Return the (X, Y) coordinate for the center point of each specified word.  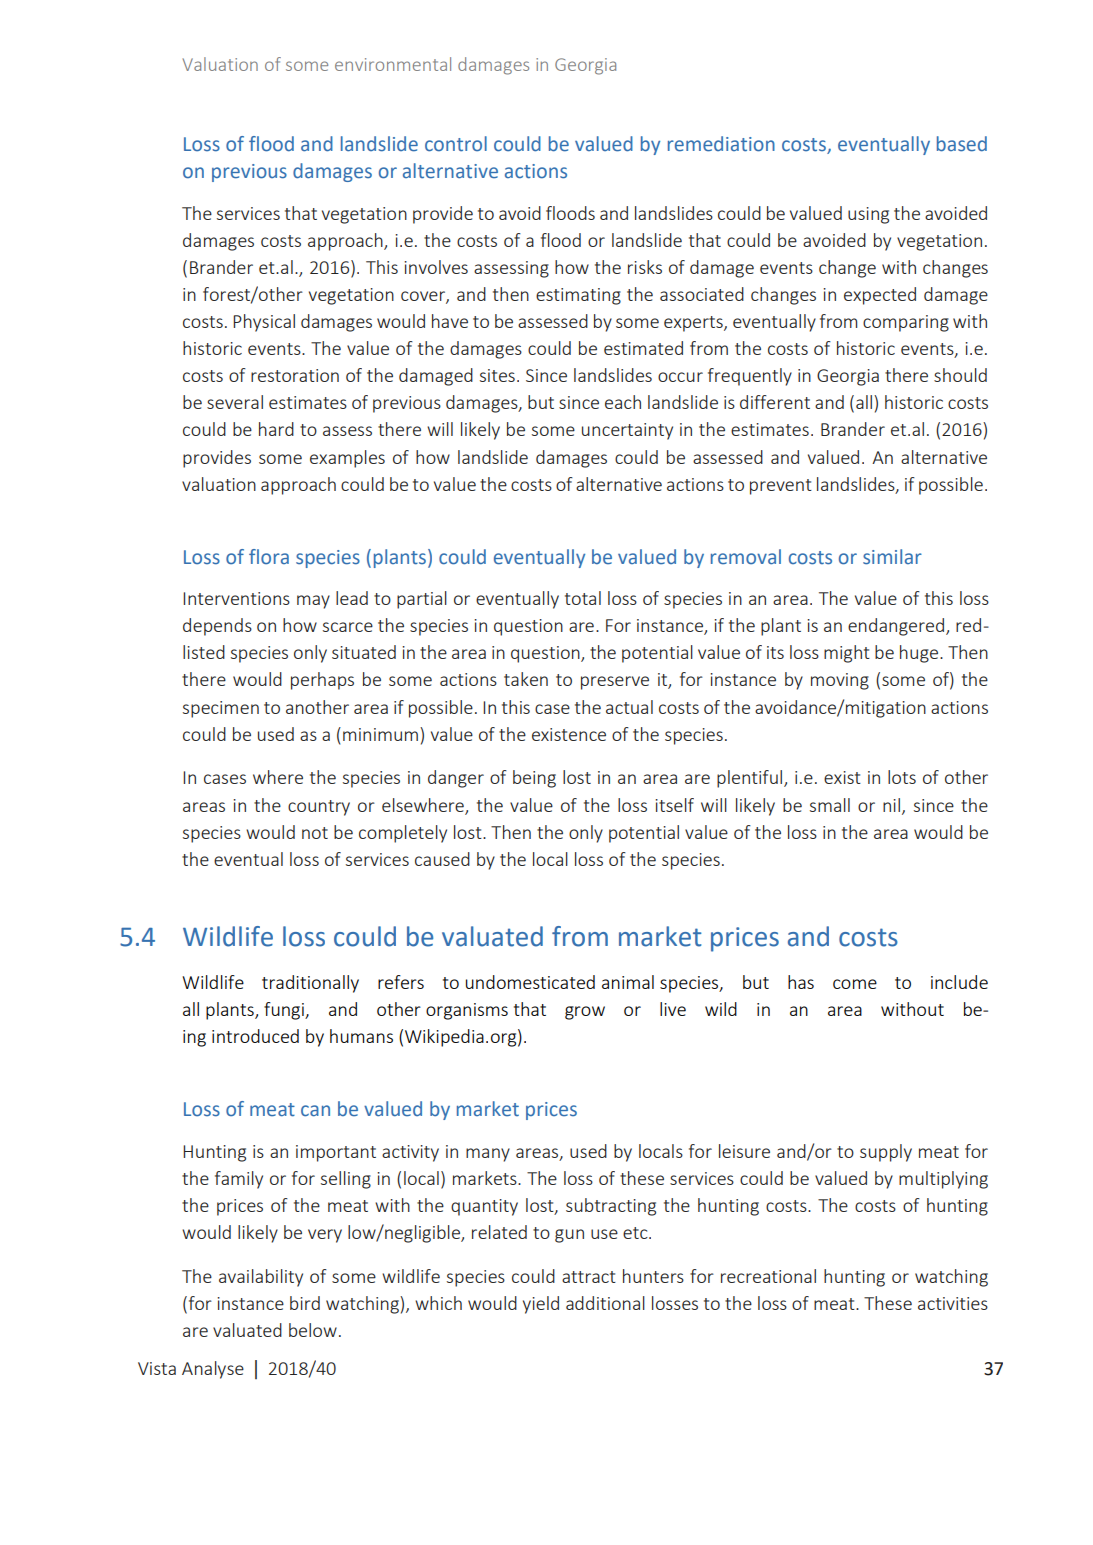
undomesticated (530, 982)
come (855, 984)
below (313, 1330)
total (583, 598)
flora (269, 556)
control (456, 144)
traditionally (310, 984)
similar (892, 557)
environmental (393, 64)
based (962, 144)
